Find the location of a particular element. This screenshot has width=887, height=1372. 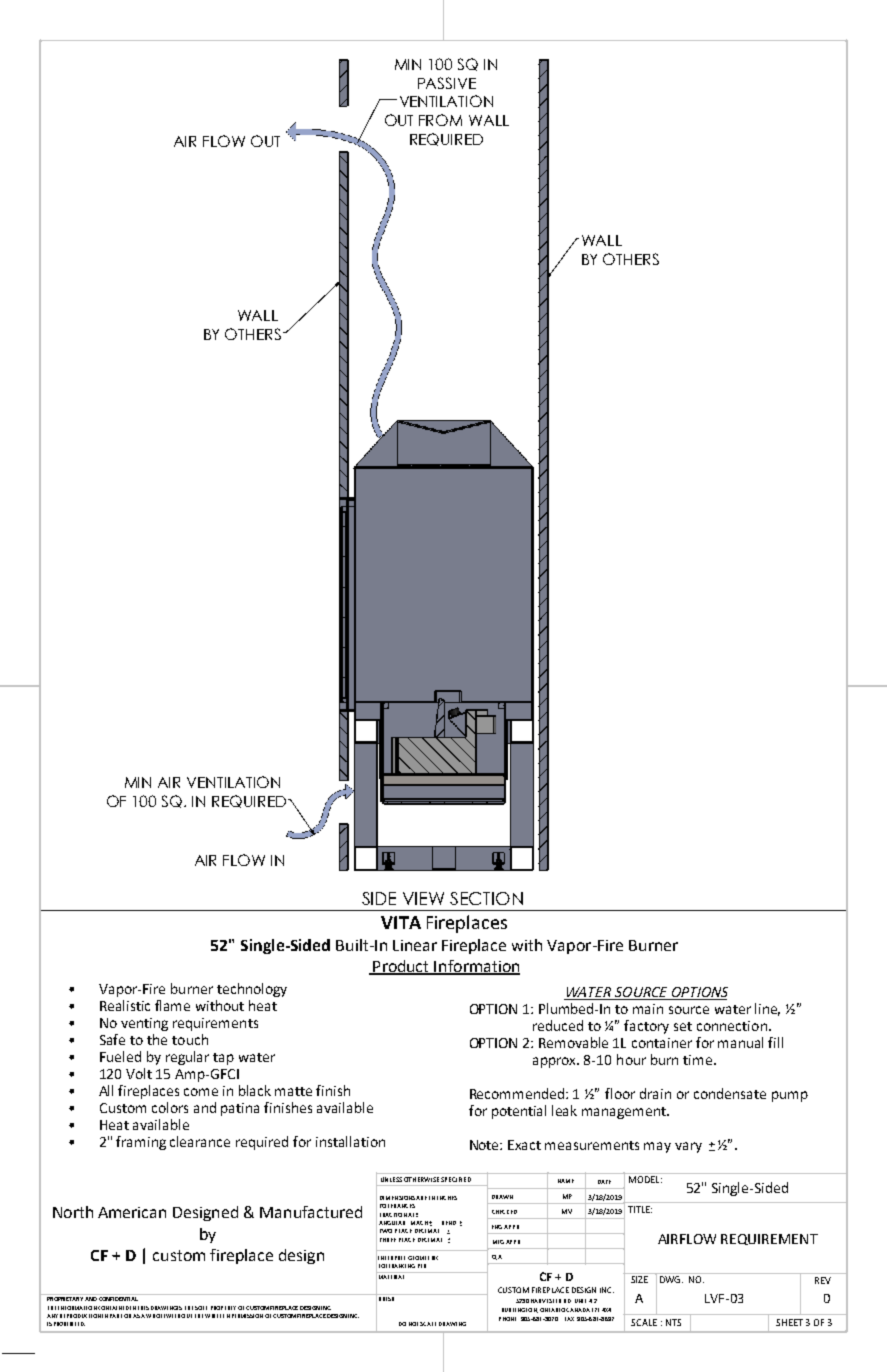

Recommended is located at coordinates (518, 1093).
